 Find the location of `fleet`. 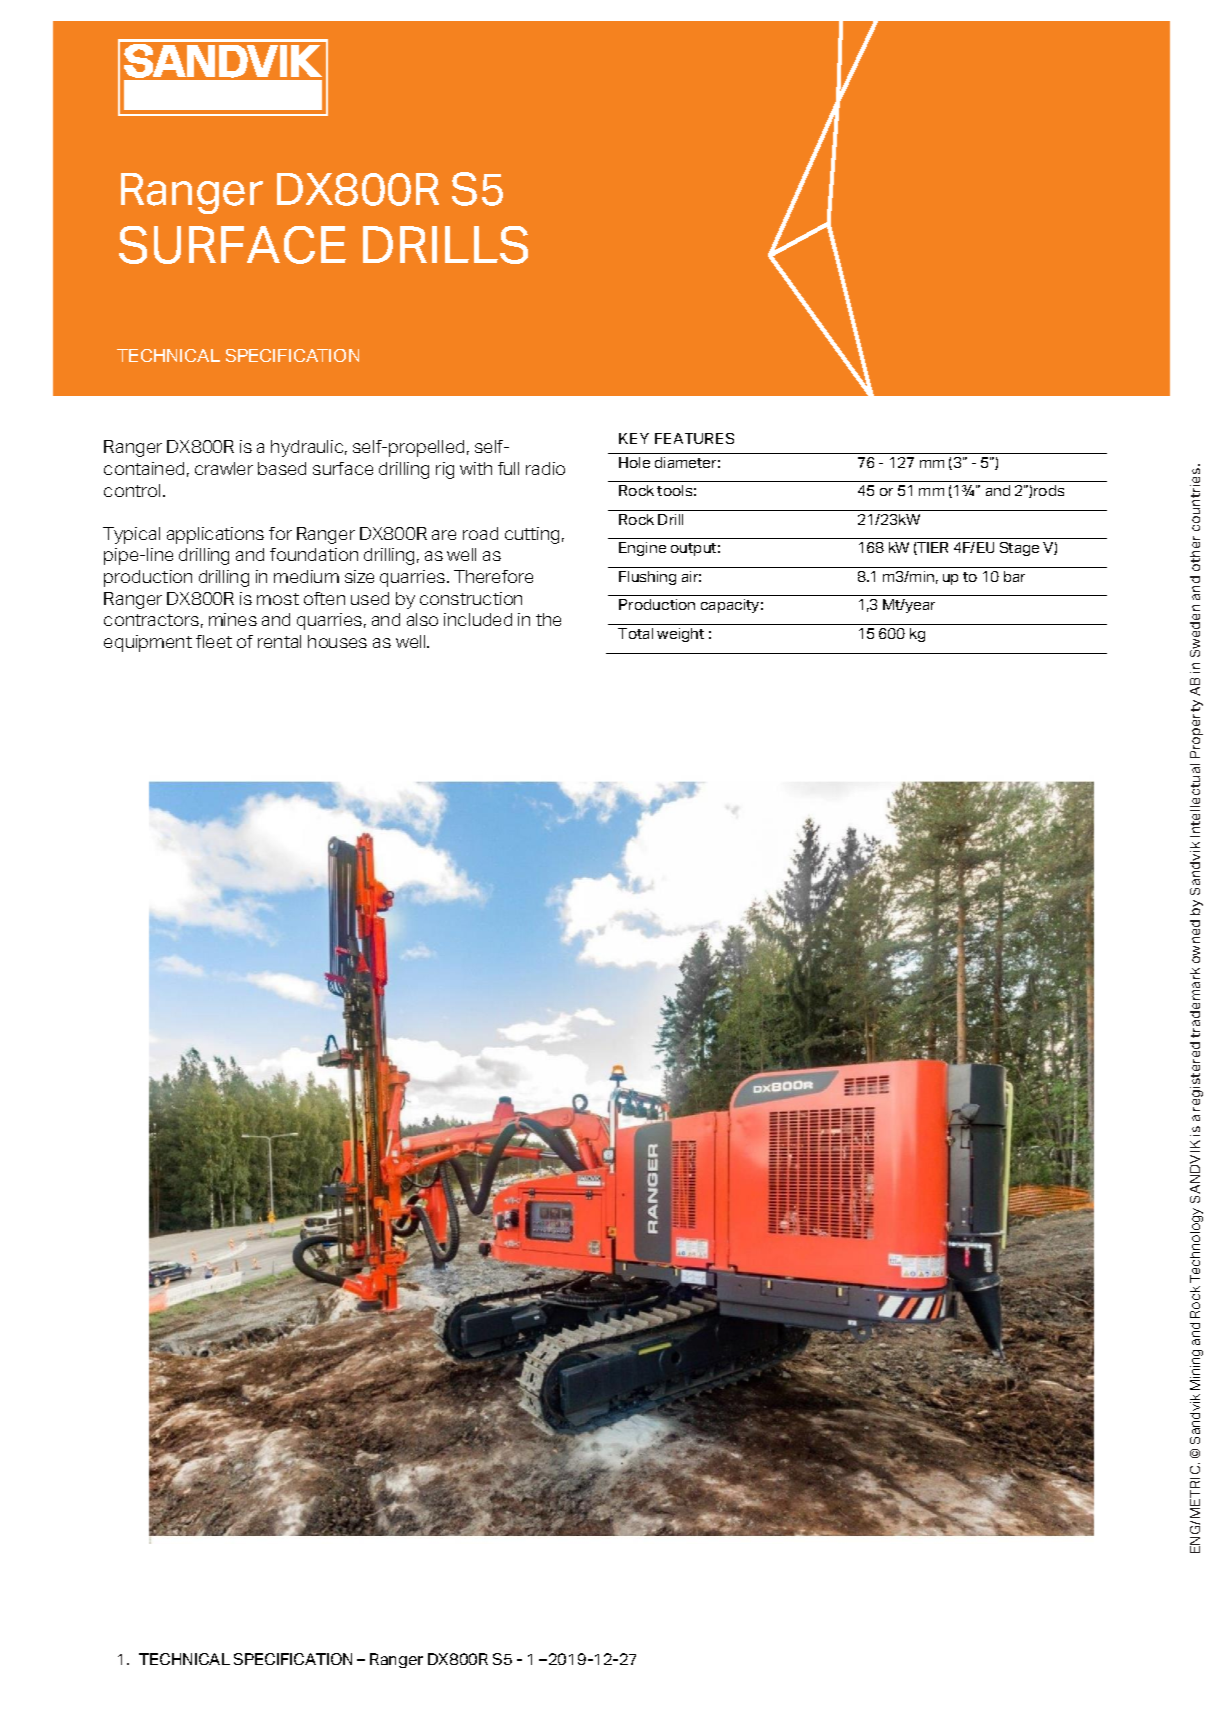

fleet is located at coordinates (214, 641).
